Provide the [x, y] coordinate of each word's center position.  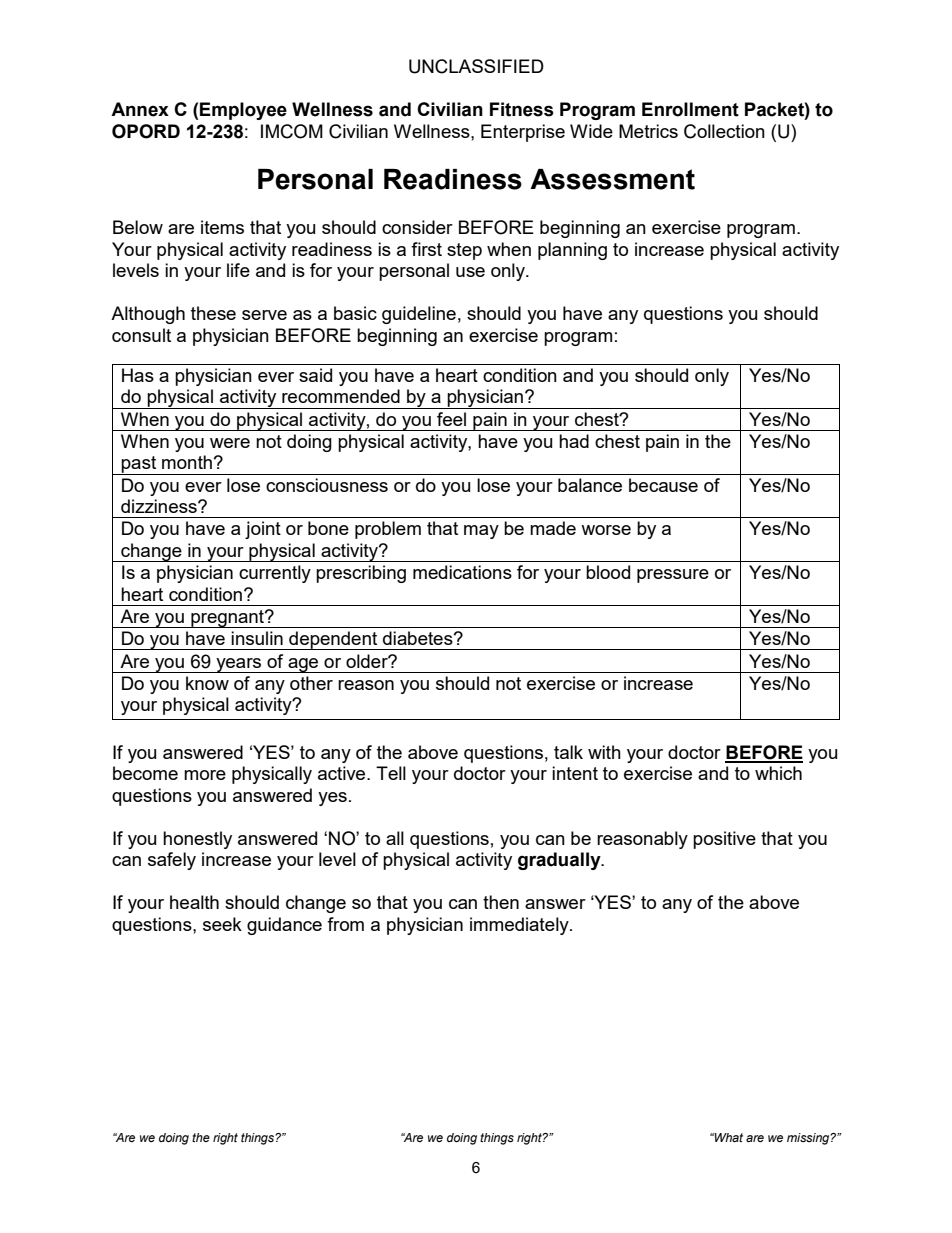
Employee [243, 111]
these [213, 313]
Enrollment [690, 109]
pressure [673, 576]
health [194, 902]
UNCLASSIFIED [476, 66]
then [501, 902]
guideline [419, 315]
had [574, 441]
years [239, 665]
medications [462, 572]
